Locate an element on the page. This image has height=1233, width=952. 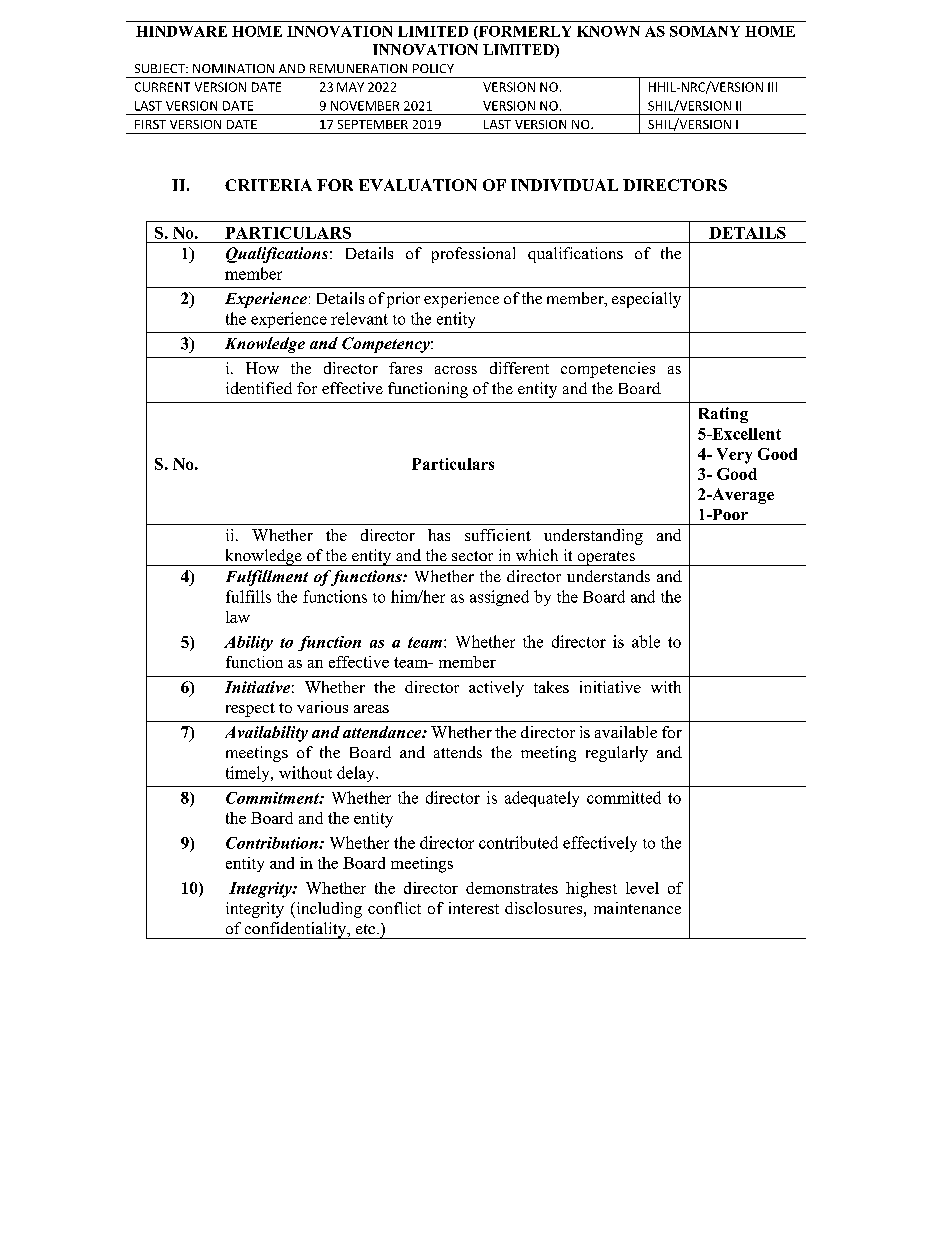
understands is located at coordinates (608, 576).
